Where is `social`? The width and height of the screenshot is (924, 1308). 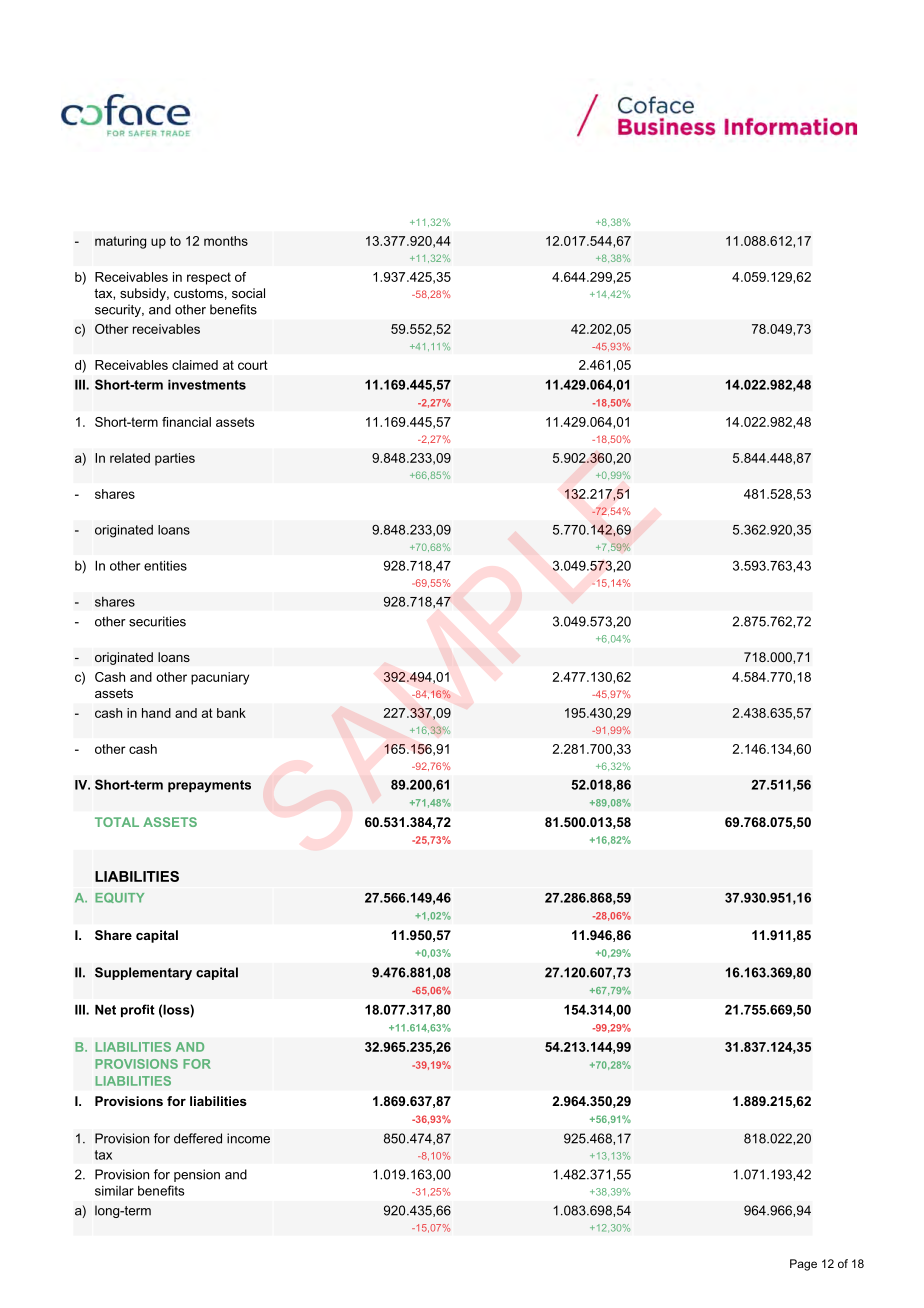
social is located at coordinates (248, 293).
